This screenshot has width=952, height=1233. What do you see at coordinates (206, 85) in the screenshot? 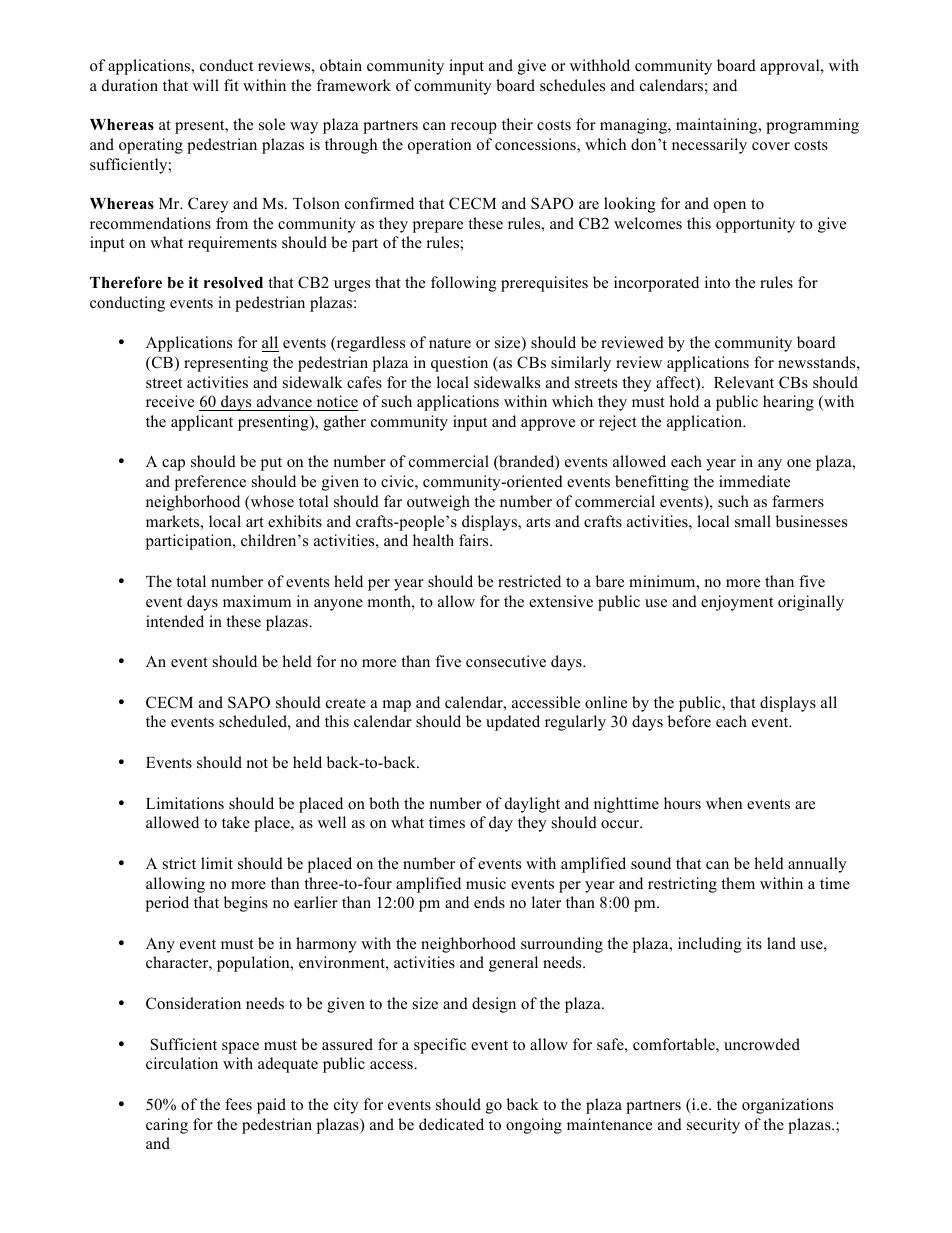
I see `will` at bounding box center [206, 85].
